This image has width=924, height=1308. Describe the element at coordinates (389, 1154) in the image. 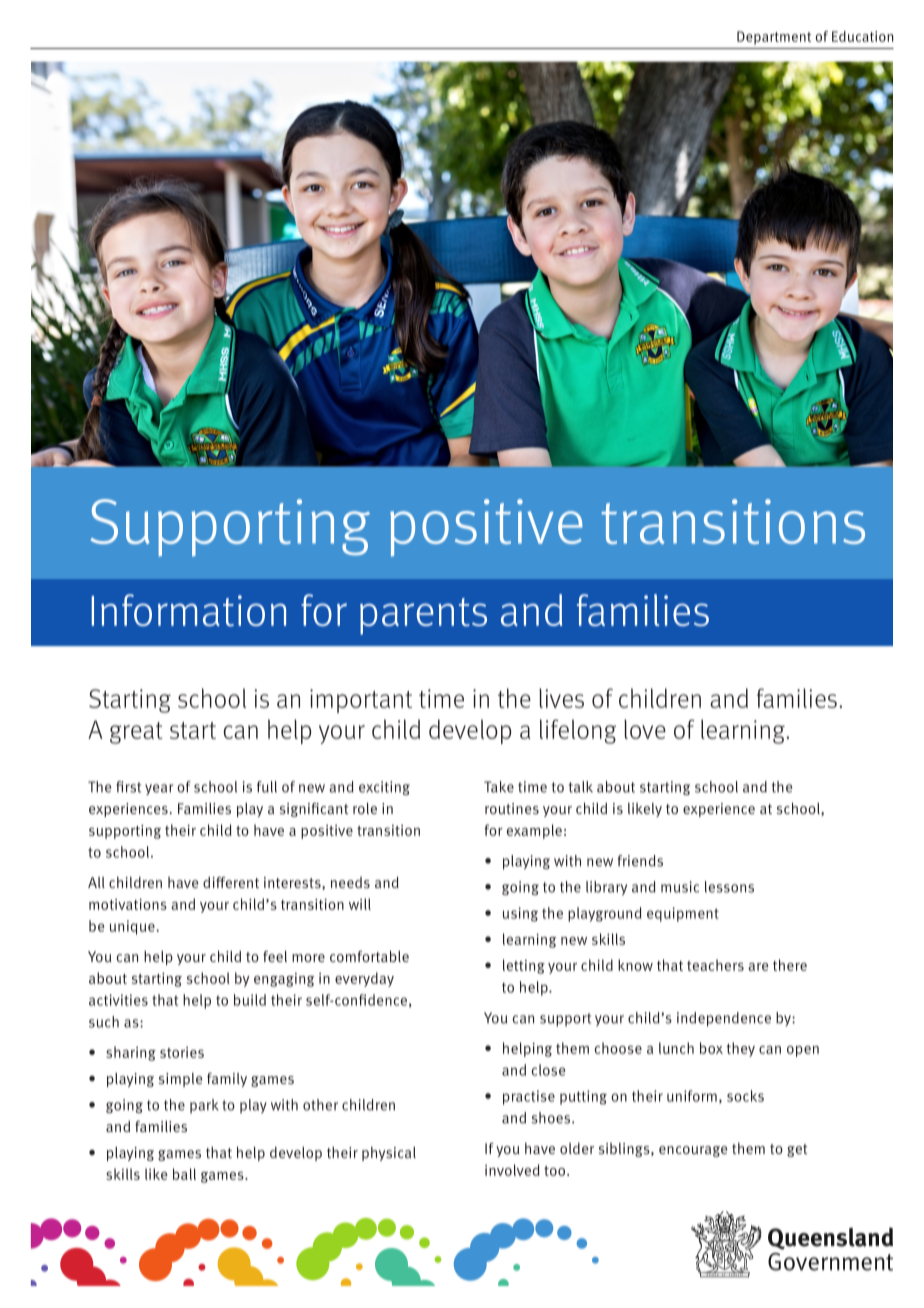

I see `physical` at that location.
